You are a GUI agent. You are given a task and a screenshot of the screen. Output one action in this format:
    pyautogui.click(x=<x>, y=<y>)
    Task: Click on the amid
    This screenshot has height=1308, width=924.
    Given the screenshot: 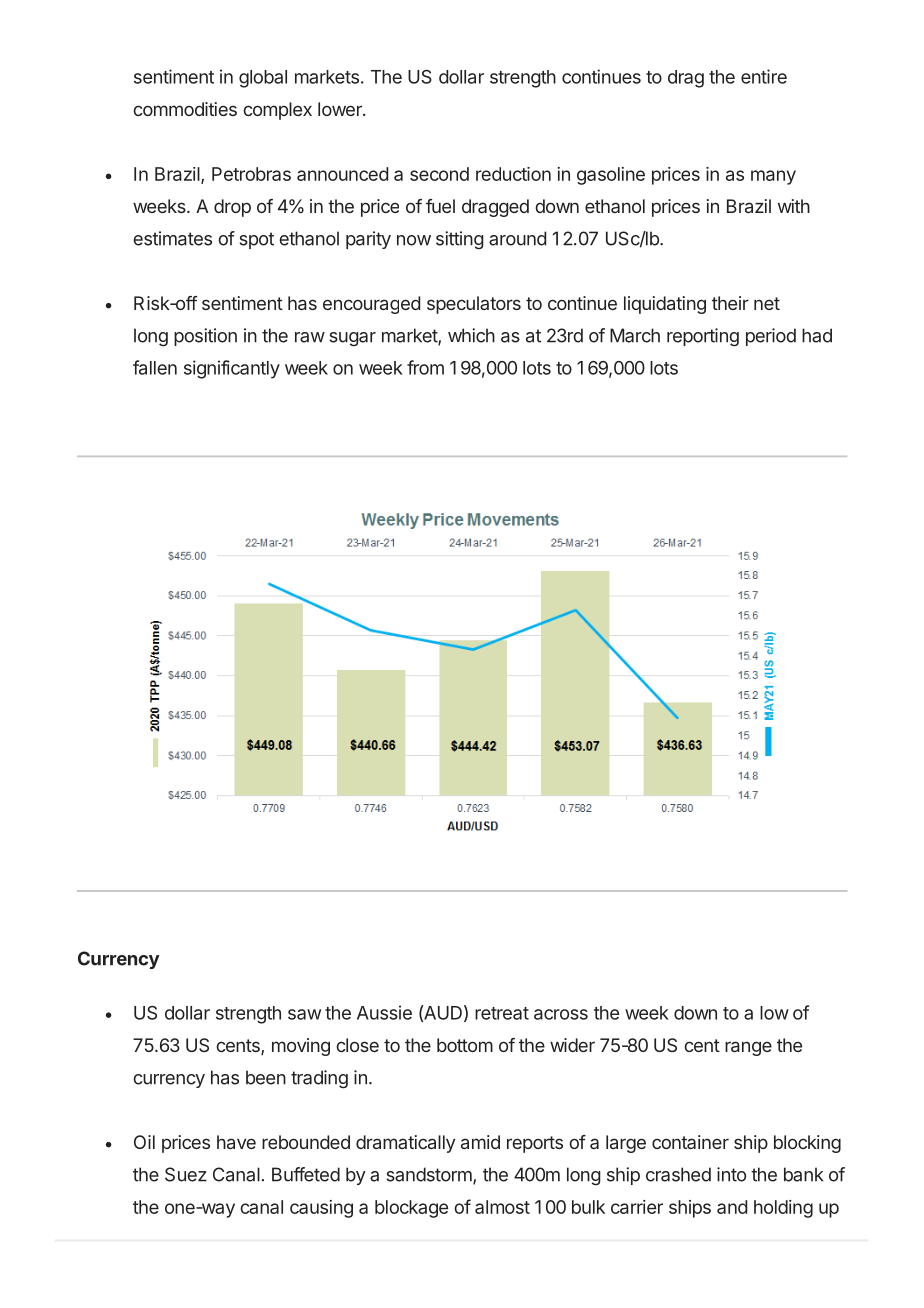 What is the action you would take?
    pyautogui.click(x=480, y=1142)
